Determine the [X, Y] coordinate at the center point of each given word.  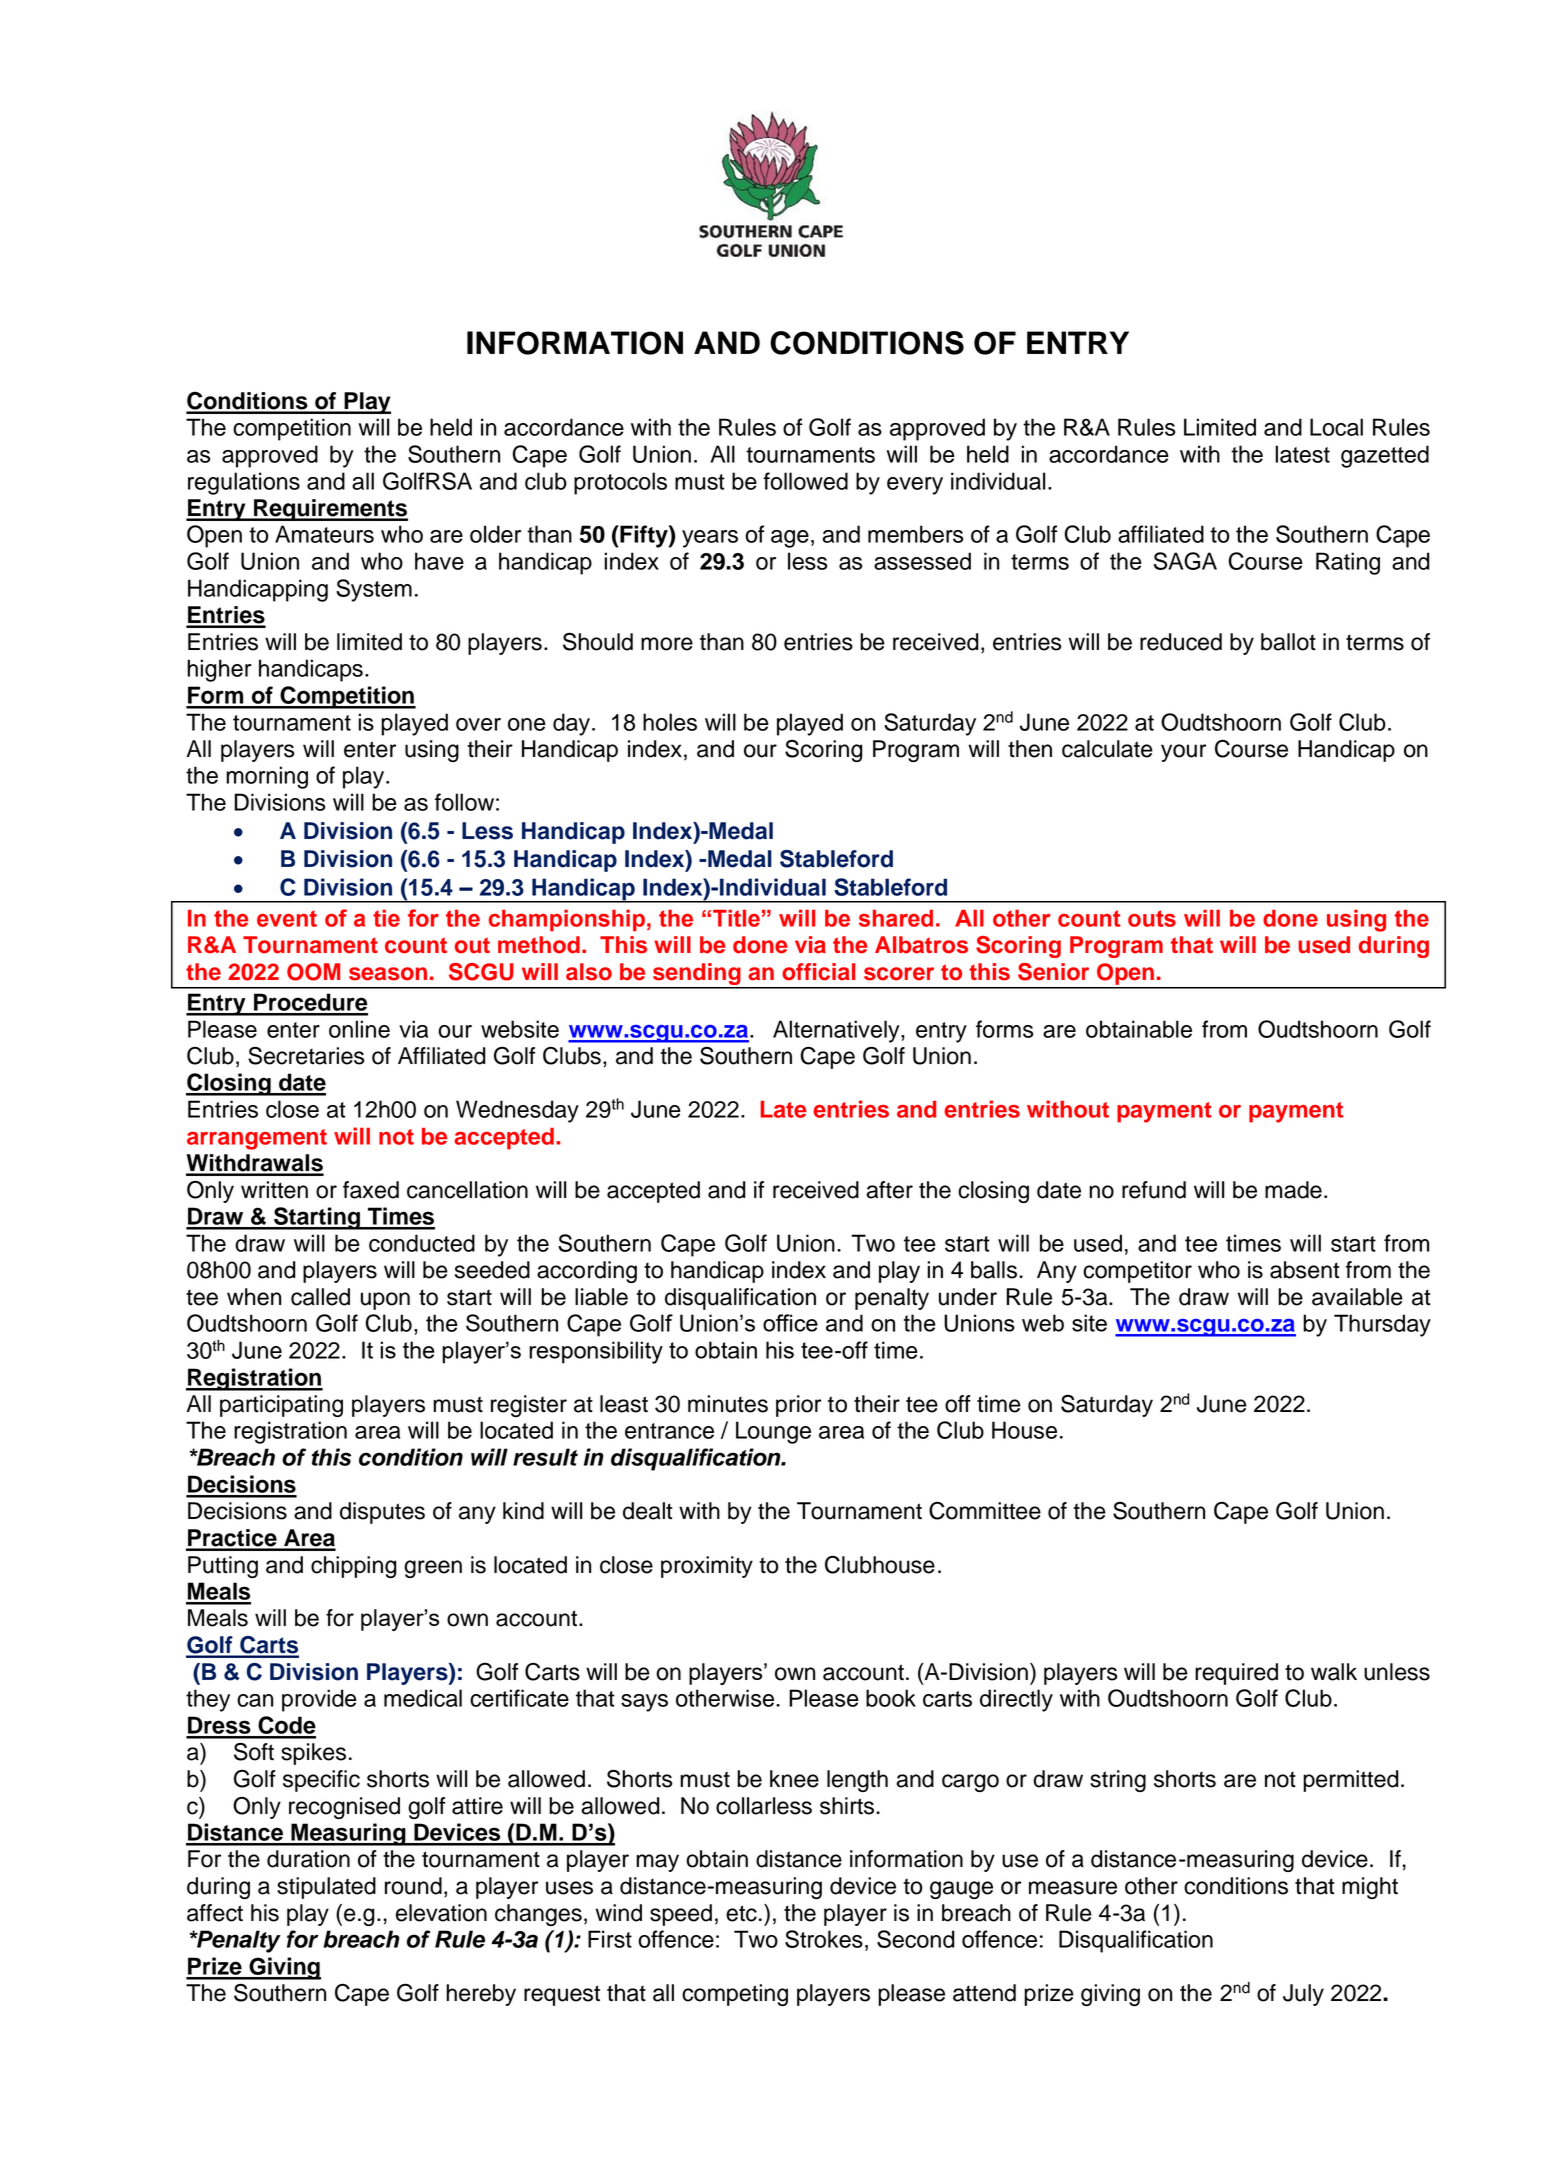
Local [1336, 427]
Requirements [330, 510]
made [1293, 1190]
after [889, 1190]
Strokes [824, 1939]
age [790, 539]
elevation [441, 1913]
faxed [371, 1190]
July [1303, 1995]
